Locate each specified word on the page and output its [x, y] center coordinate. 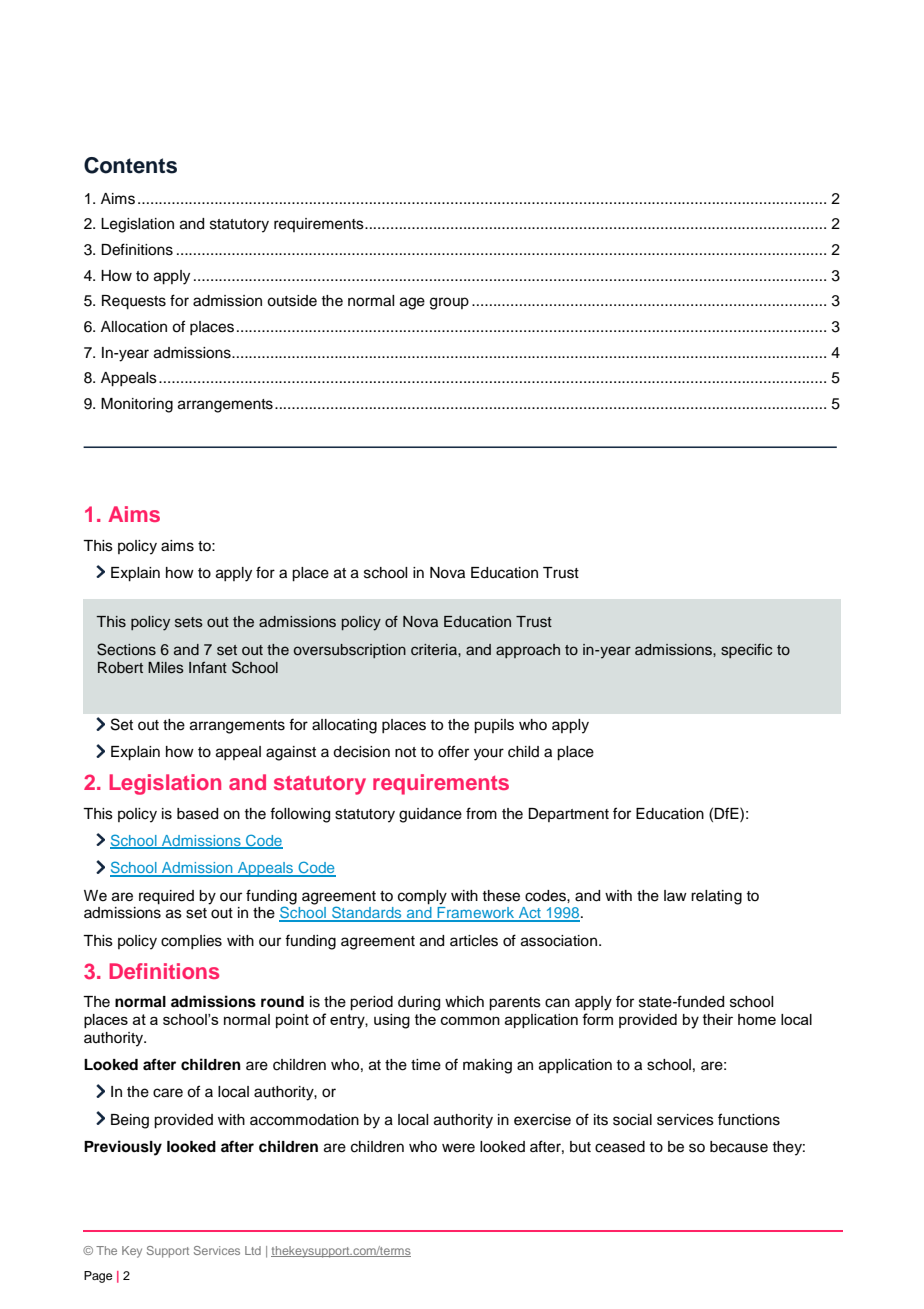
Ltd [253, 1250]
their [718, 1019]
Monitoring [137, 405]
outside [292, 301]
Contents [130, 165]
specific [746, 650]
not [405, 752]
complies [191, 942]
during [419, 1003]
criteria [435, 650]
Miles [166, 668]
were [458, 1148]
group [449, 303]
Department [568, 815]
